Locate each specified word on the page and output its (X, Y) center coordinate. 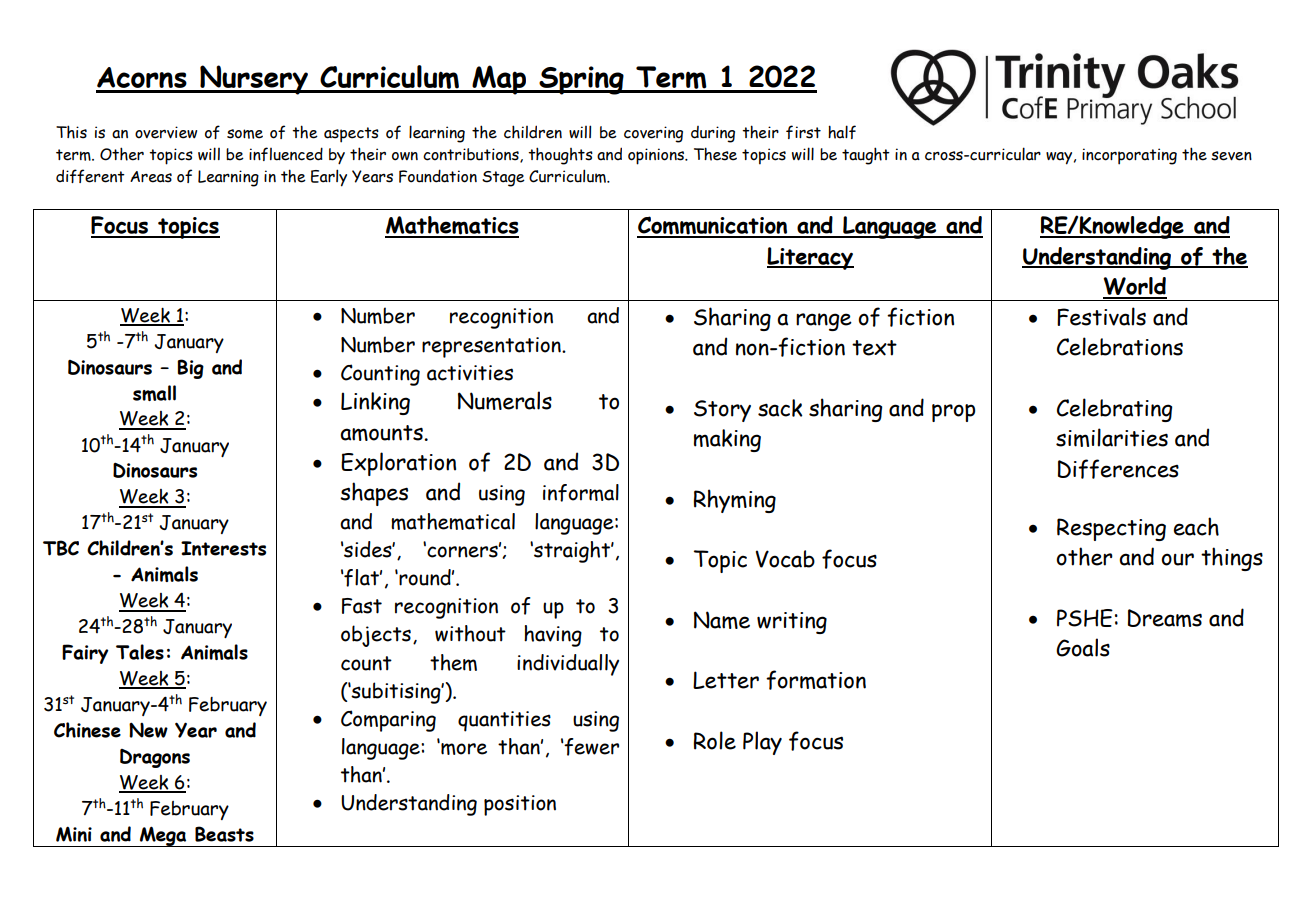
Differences (1118, 469)
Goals (1083, 647)
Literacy (810, 258)
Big (190, 369)
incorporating (1129, 156)
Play (762, 743)
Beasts (224, 834)
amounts (382, 433)
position (520, 805)
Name (722, 620)
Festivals (1101, 316)
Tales (140, 652)
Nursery (254, 80)
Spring (581, 80)
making (727, 440)
